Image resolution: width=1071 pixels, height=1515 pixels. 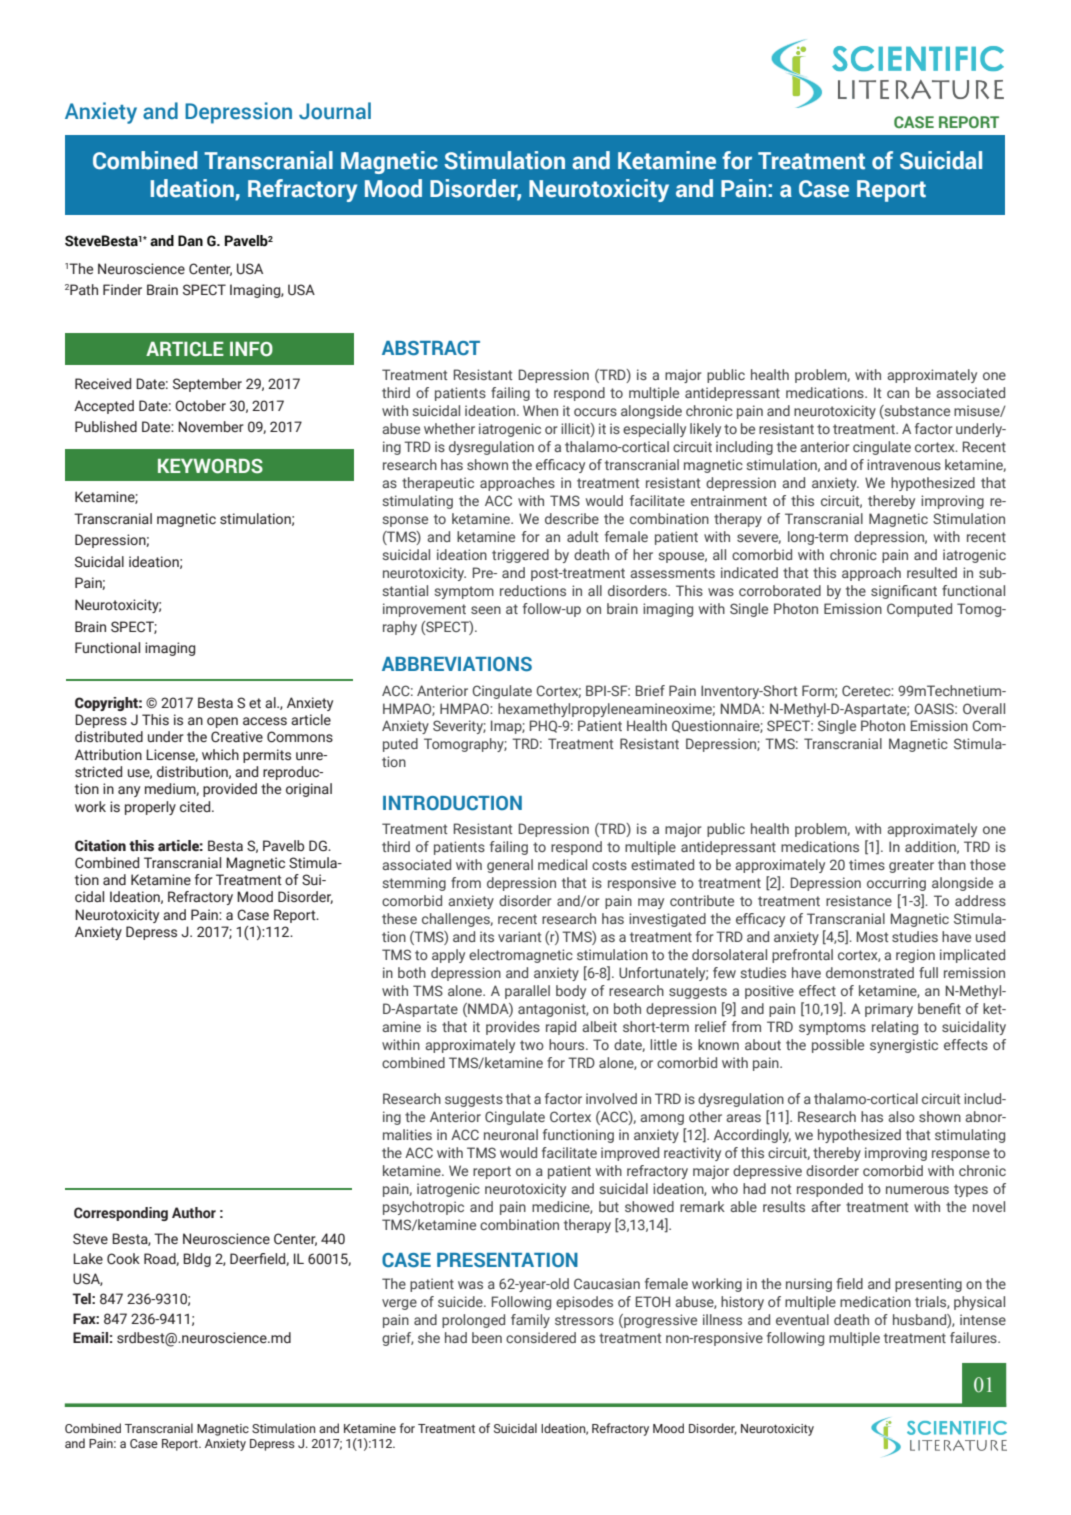 I want to click on describe, so click(x=572, y=518).
